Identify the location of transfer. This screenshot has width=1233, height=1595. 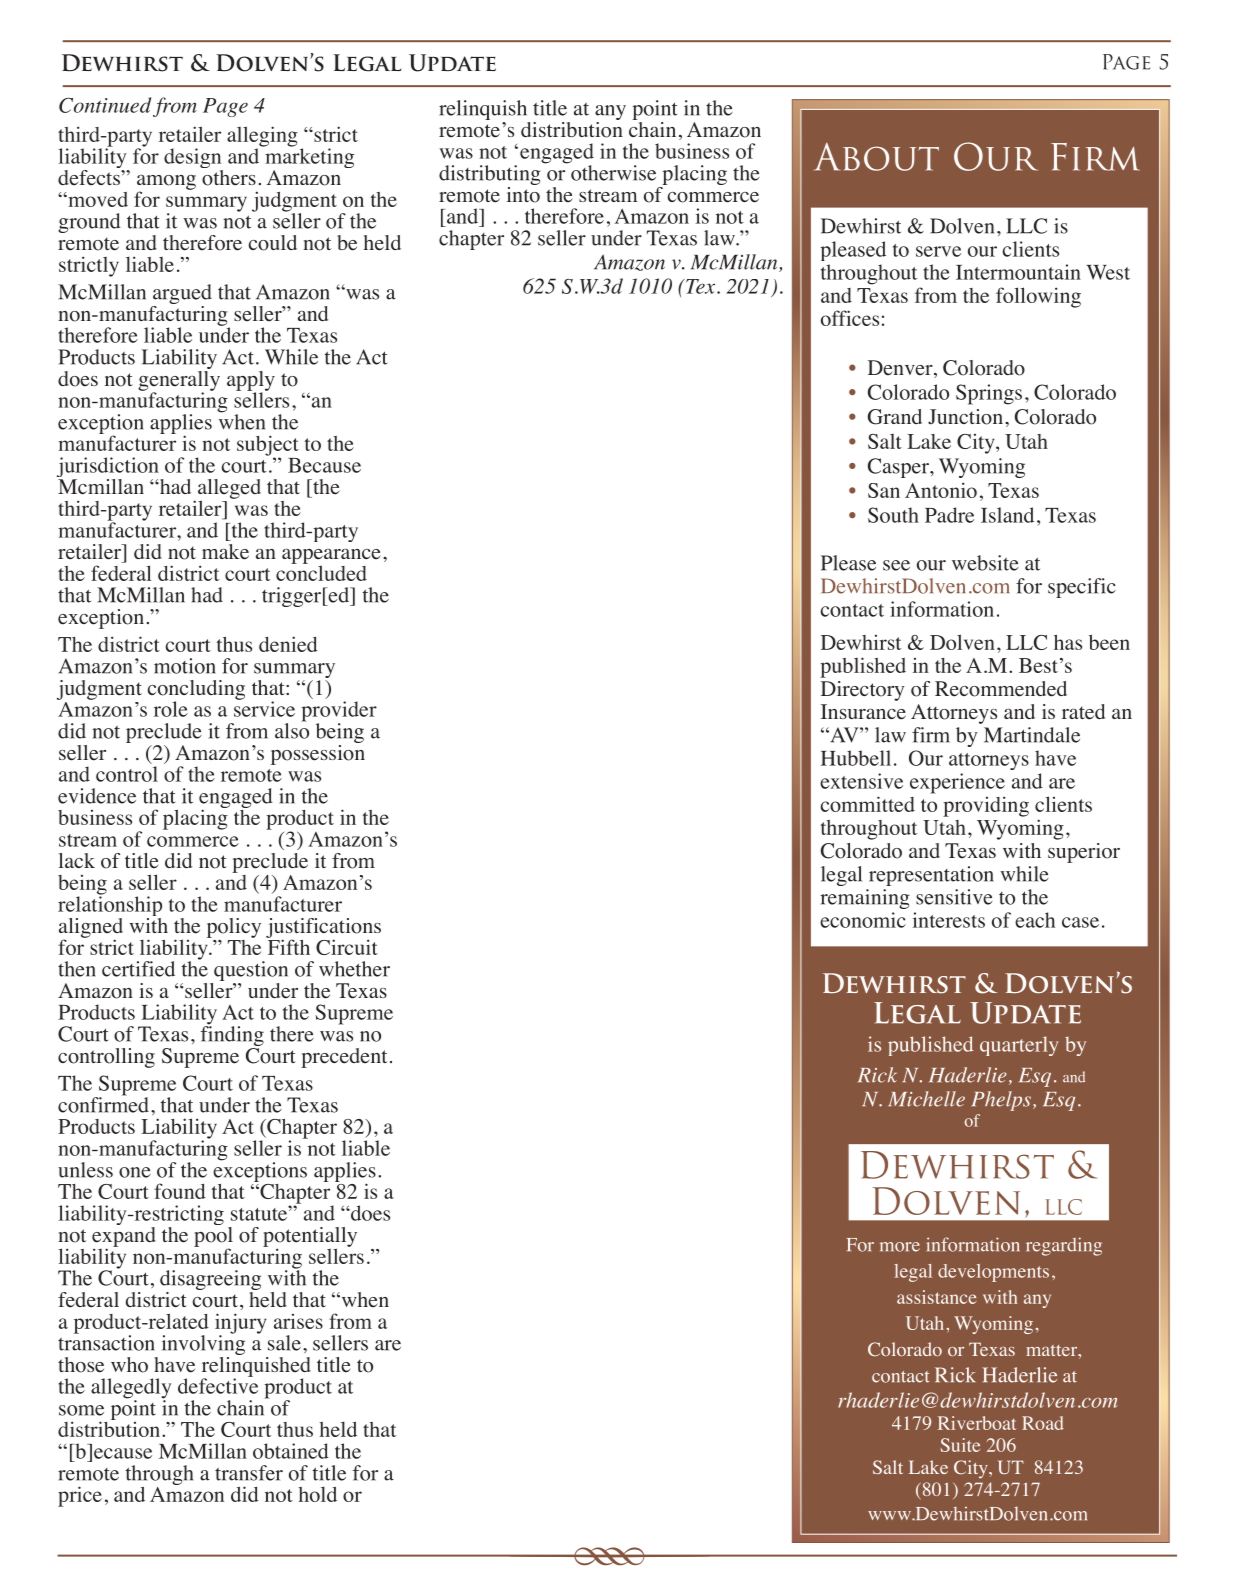
(249, 1473).
